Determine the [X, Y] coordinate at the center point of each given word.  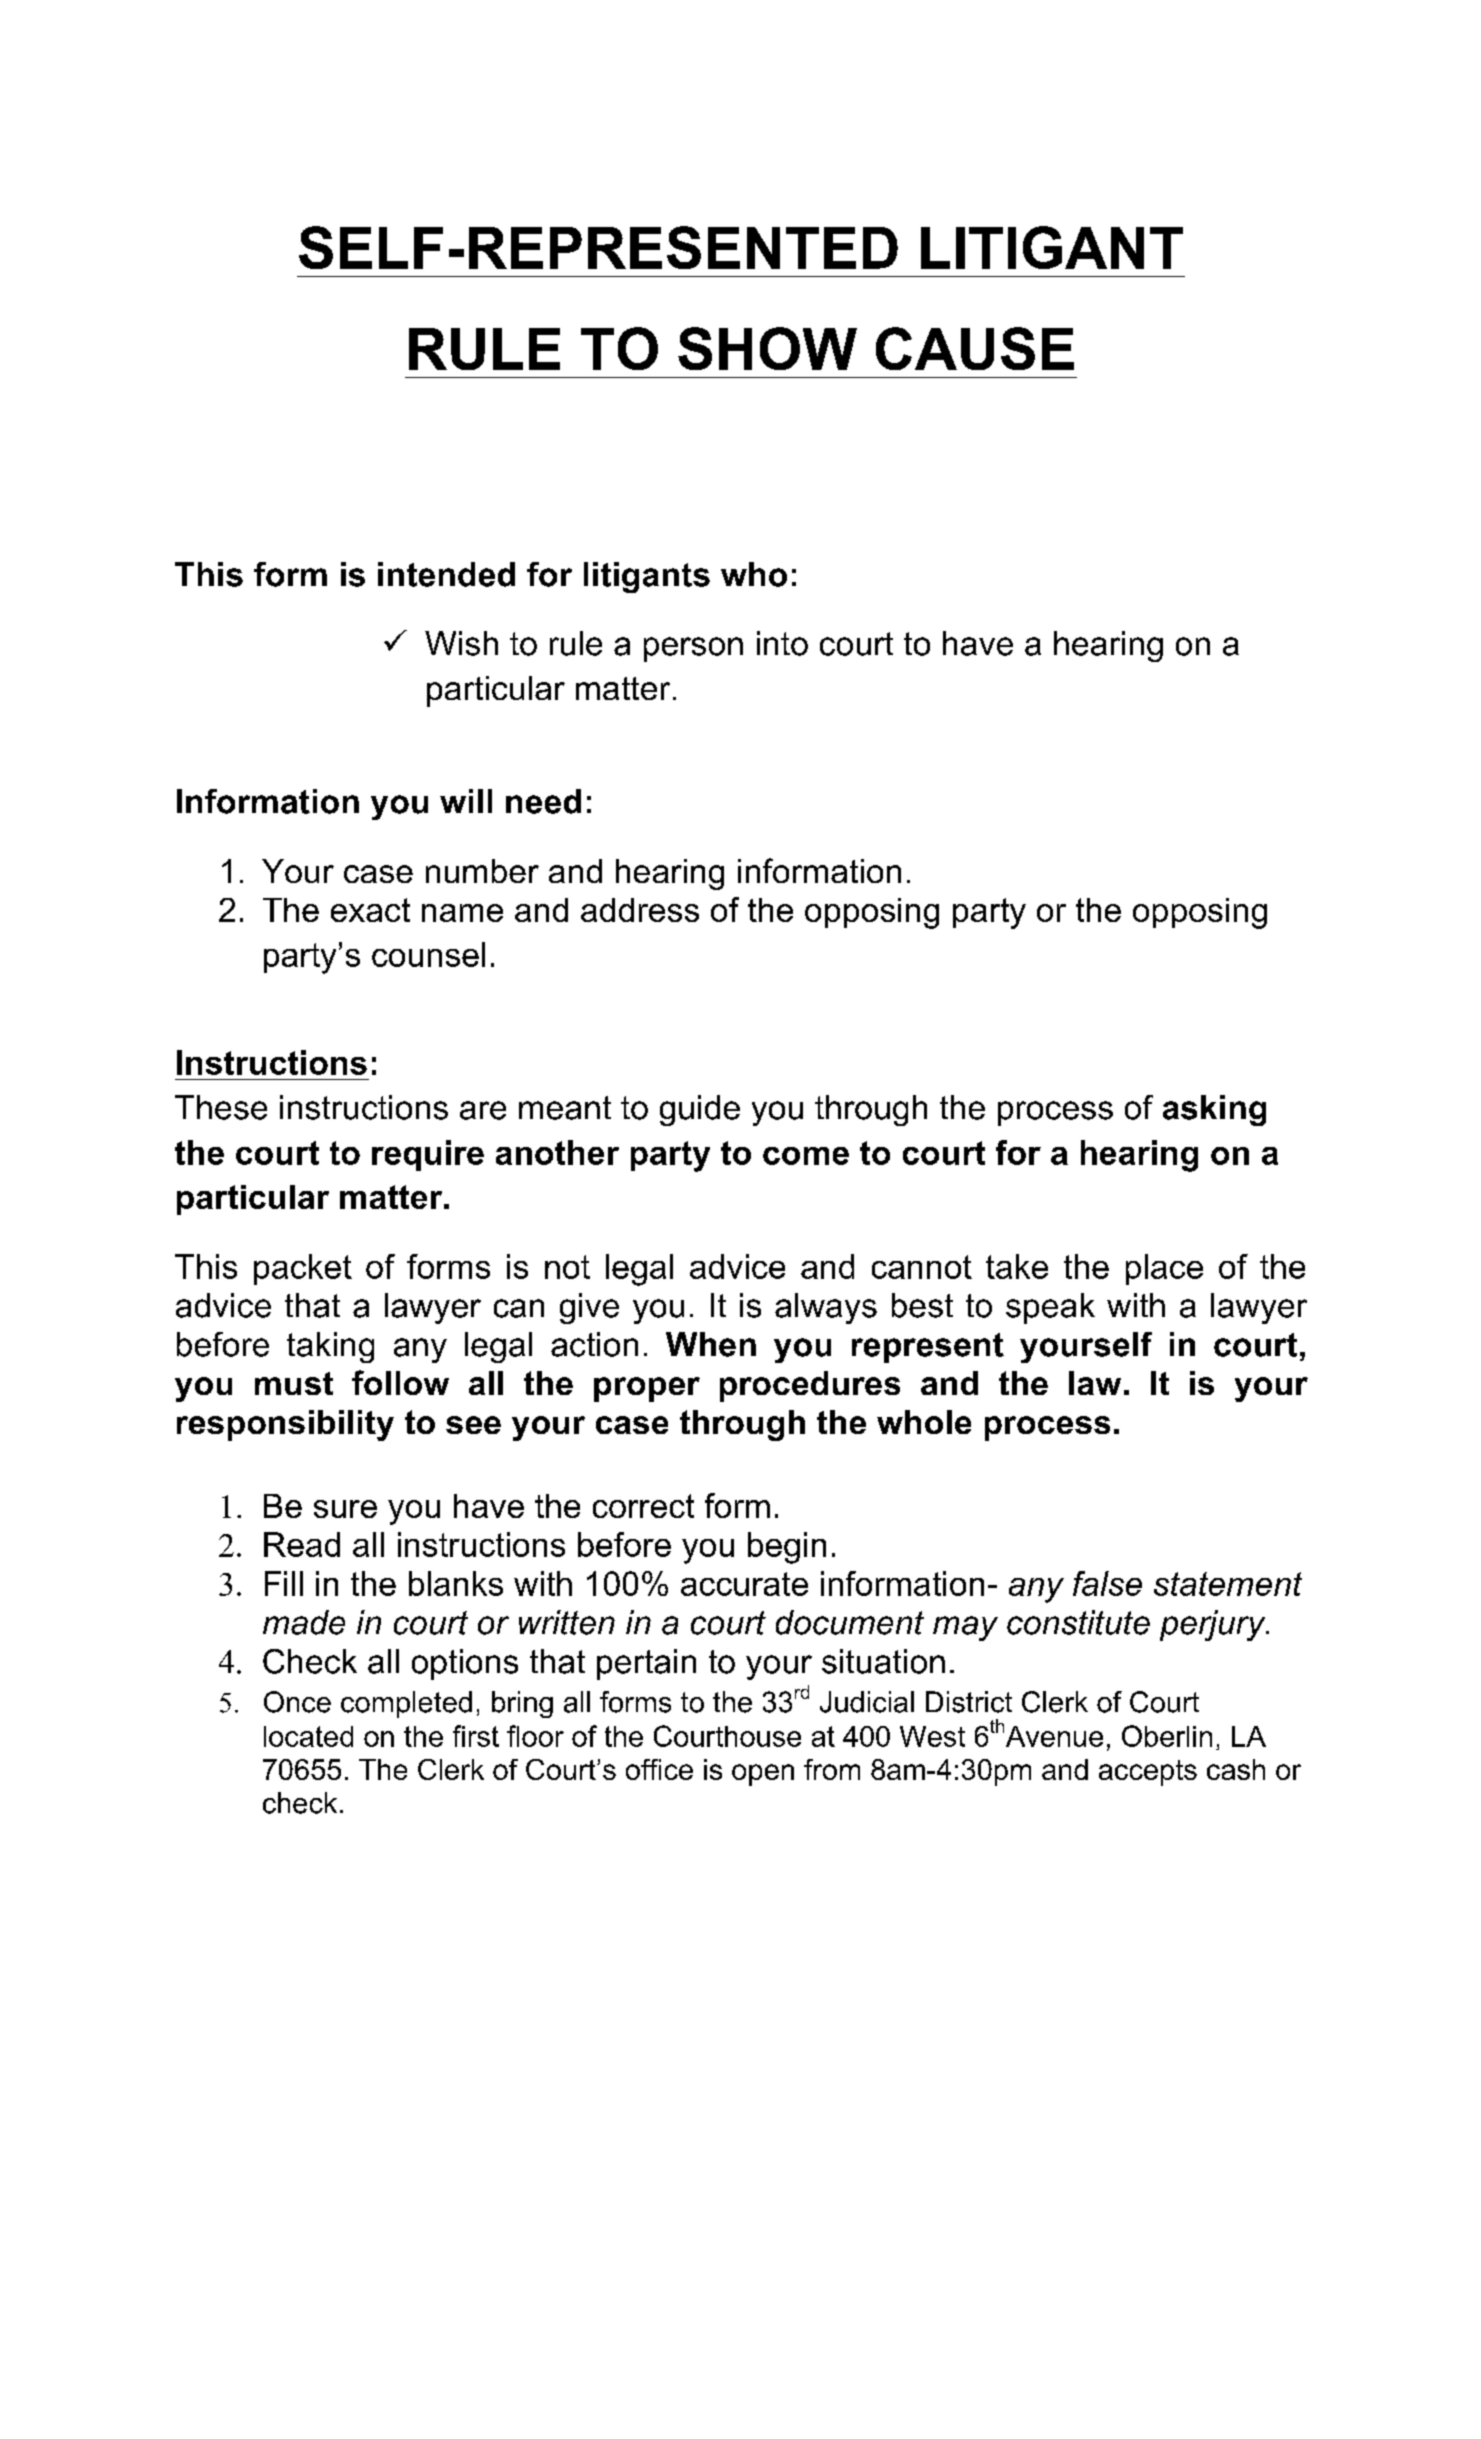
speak [1050, 1308]
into [782, 643]
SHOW [767, 348]
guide [700, 1110]
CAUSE [975, 348]
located [308, 1736]
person [693, 649]
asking [1214, 1110]
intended [446, 574]
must [294, 1383]
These [221, 1107]
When [711, 1344]
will [466, 801]
